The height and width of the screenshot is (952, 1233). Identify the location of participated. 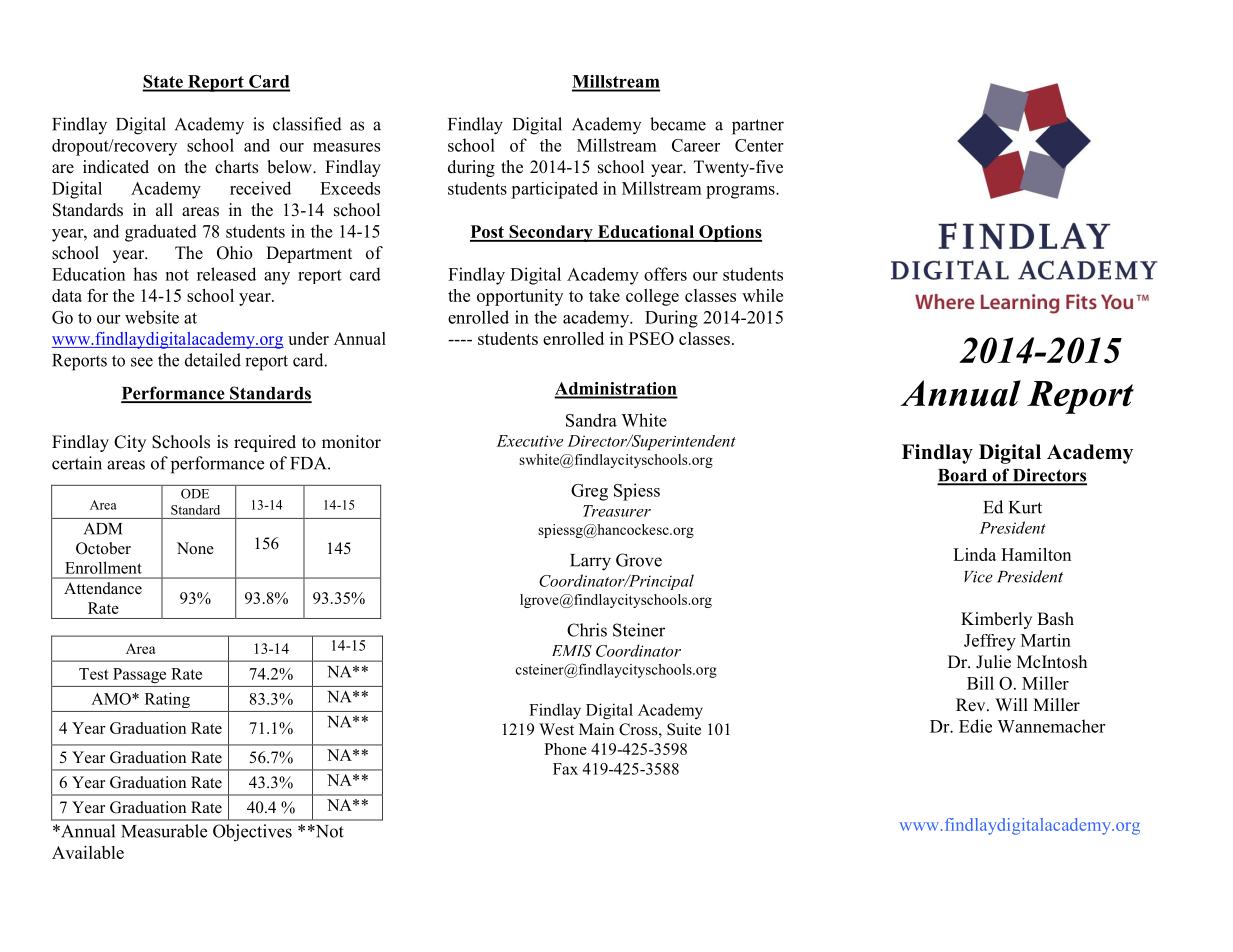
(554, 190).
